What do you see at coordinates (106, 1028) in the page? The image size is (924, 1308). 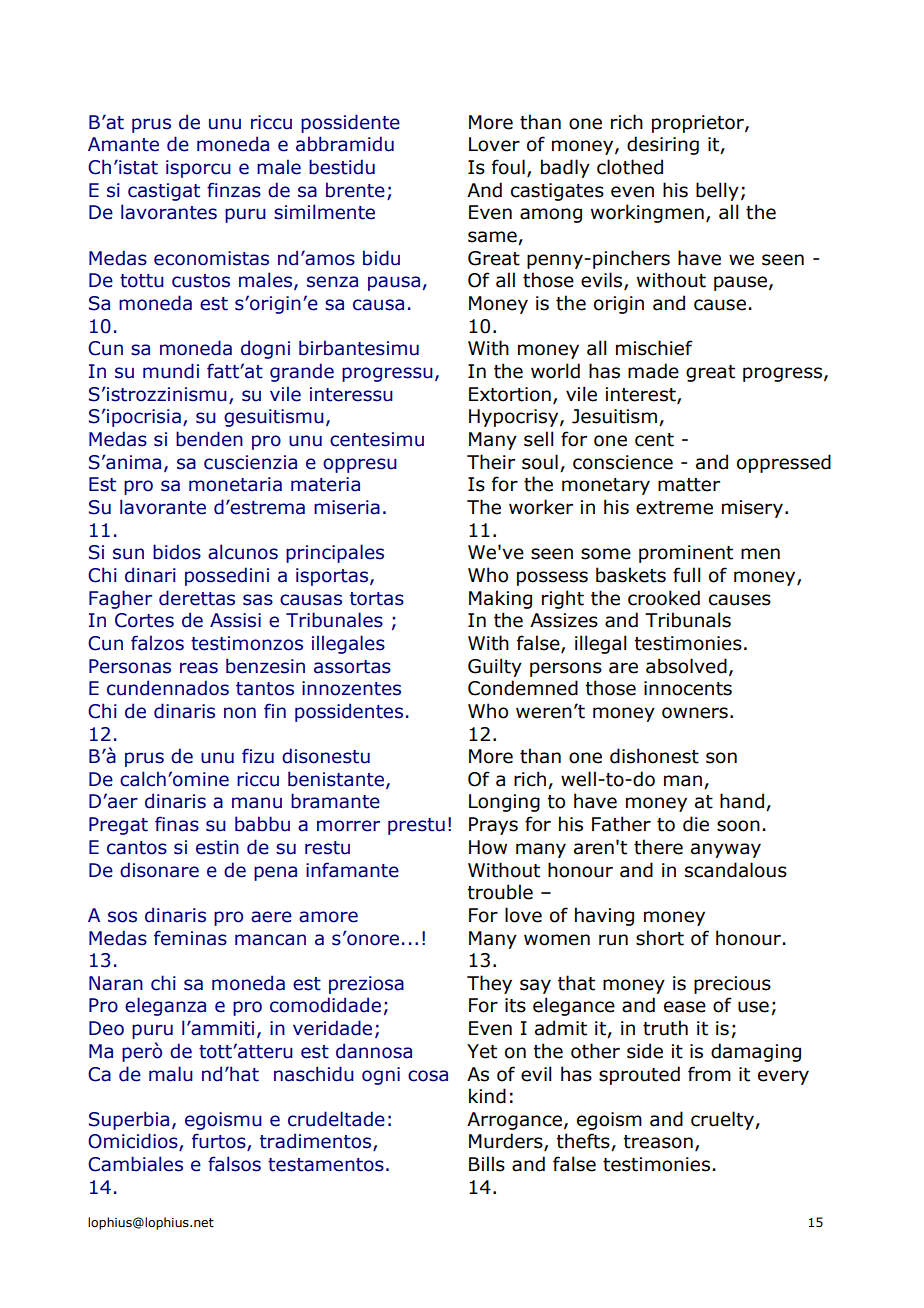 I see `Deo` at bounding box center [106, 1028].
